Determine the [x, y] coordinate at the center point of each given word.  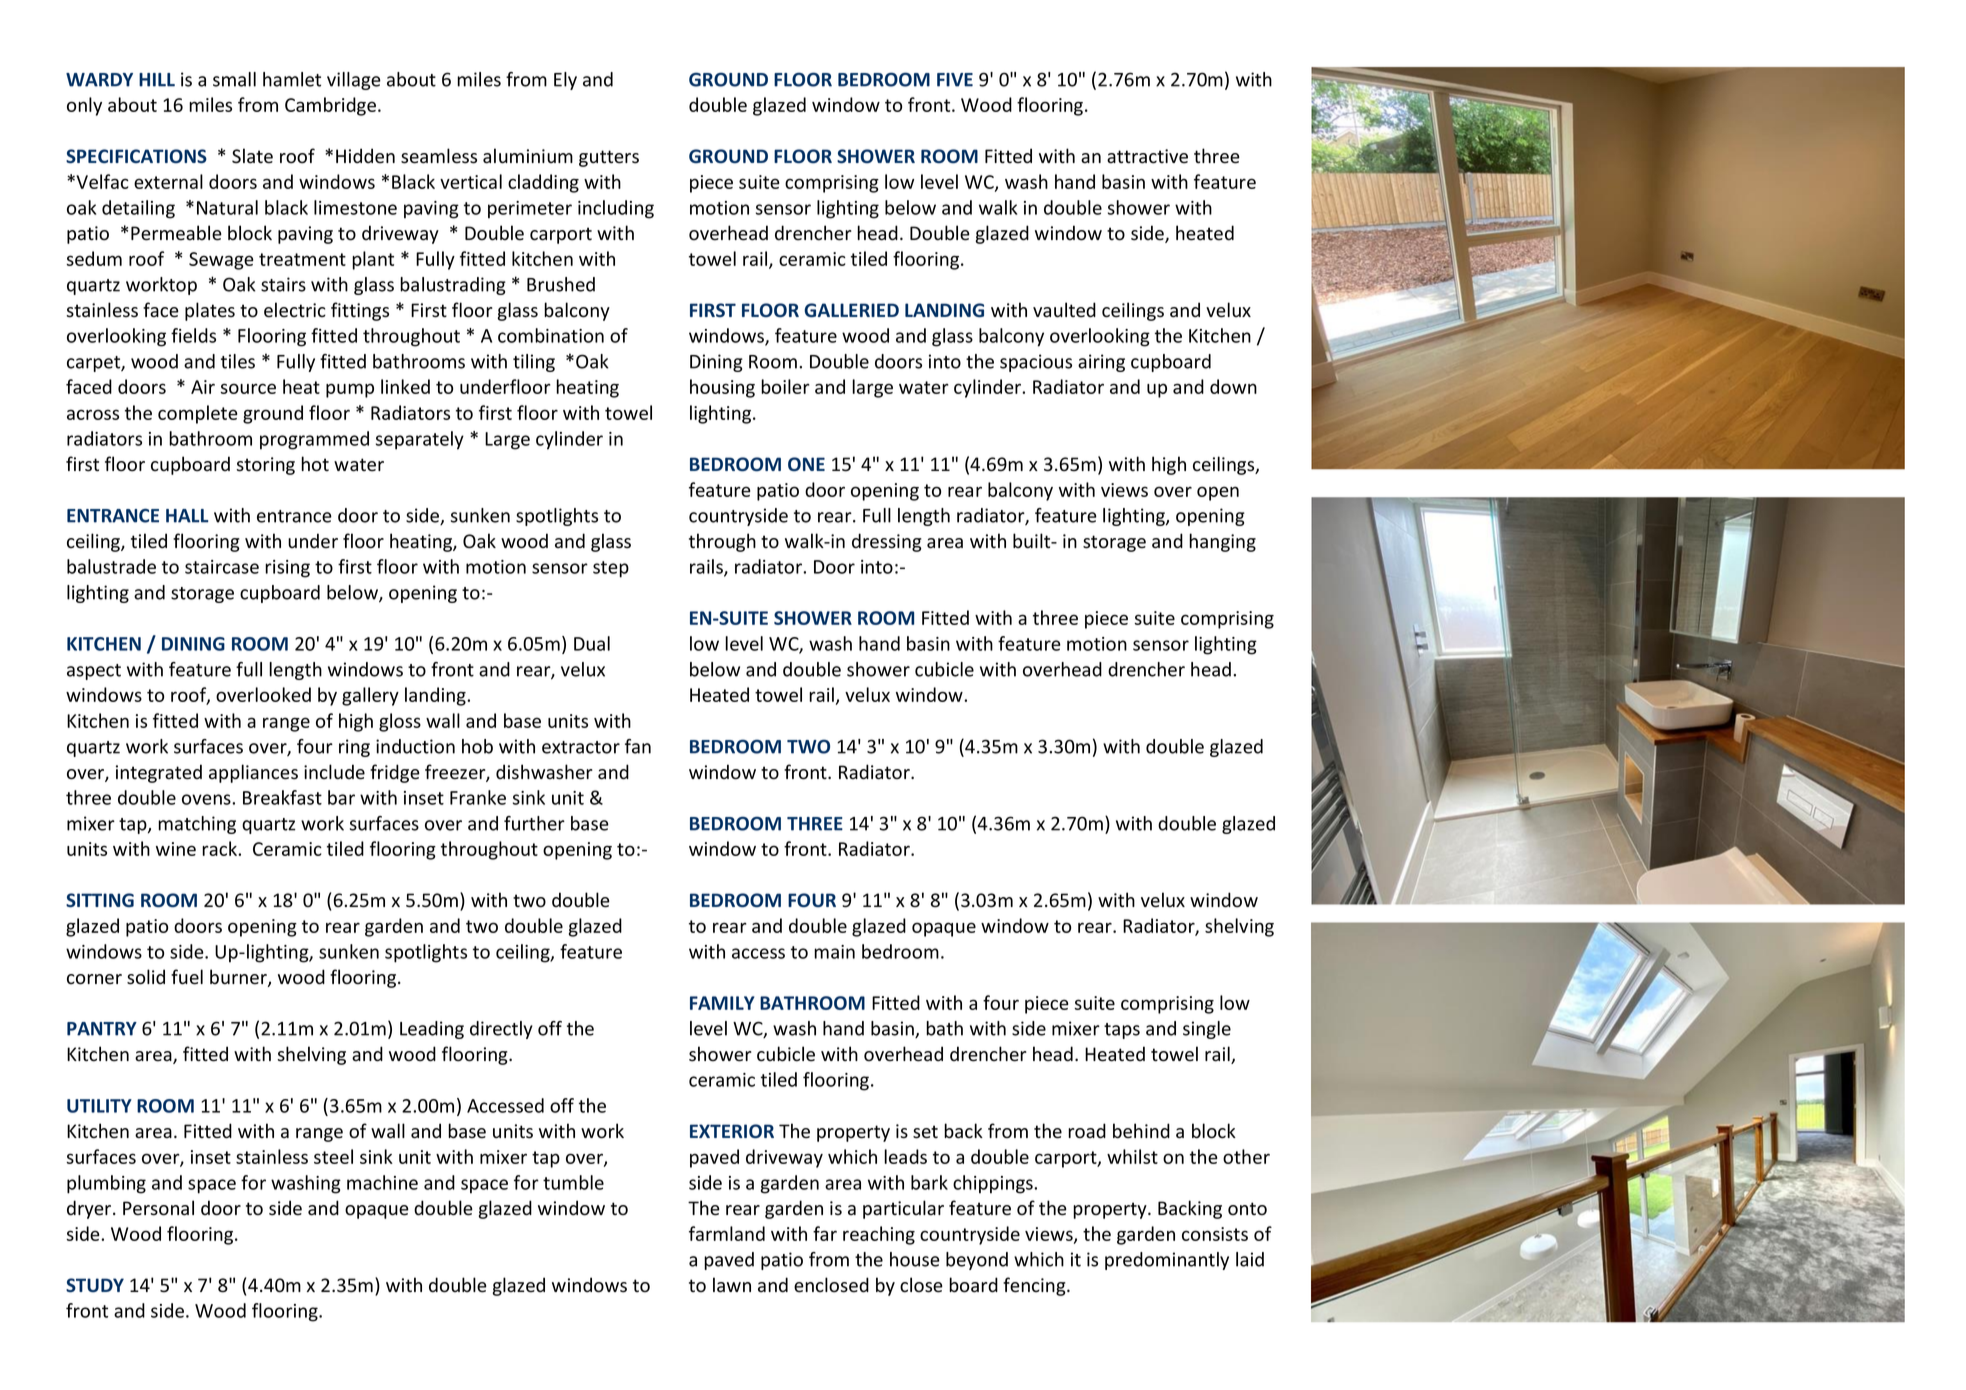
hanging [1222, 542]
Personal [158, 1208]
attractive [1147, 156]
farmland [727, 1233]
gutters [609, 158]
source [248, 388]
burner [239, 978]
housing [722, 388]
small [234, 79]
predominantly [1167, 1261]
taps [1122, 1031]
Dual [592, 643]
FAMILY [722, 1003]
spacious [1036, 363]
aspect [94, 672]
